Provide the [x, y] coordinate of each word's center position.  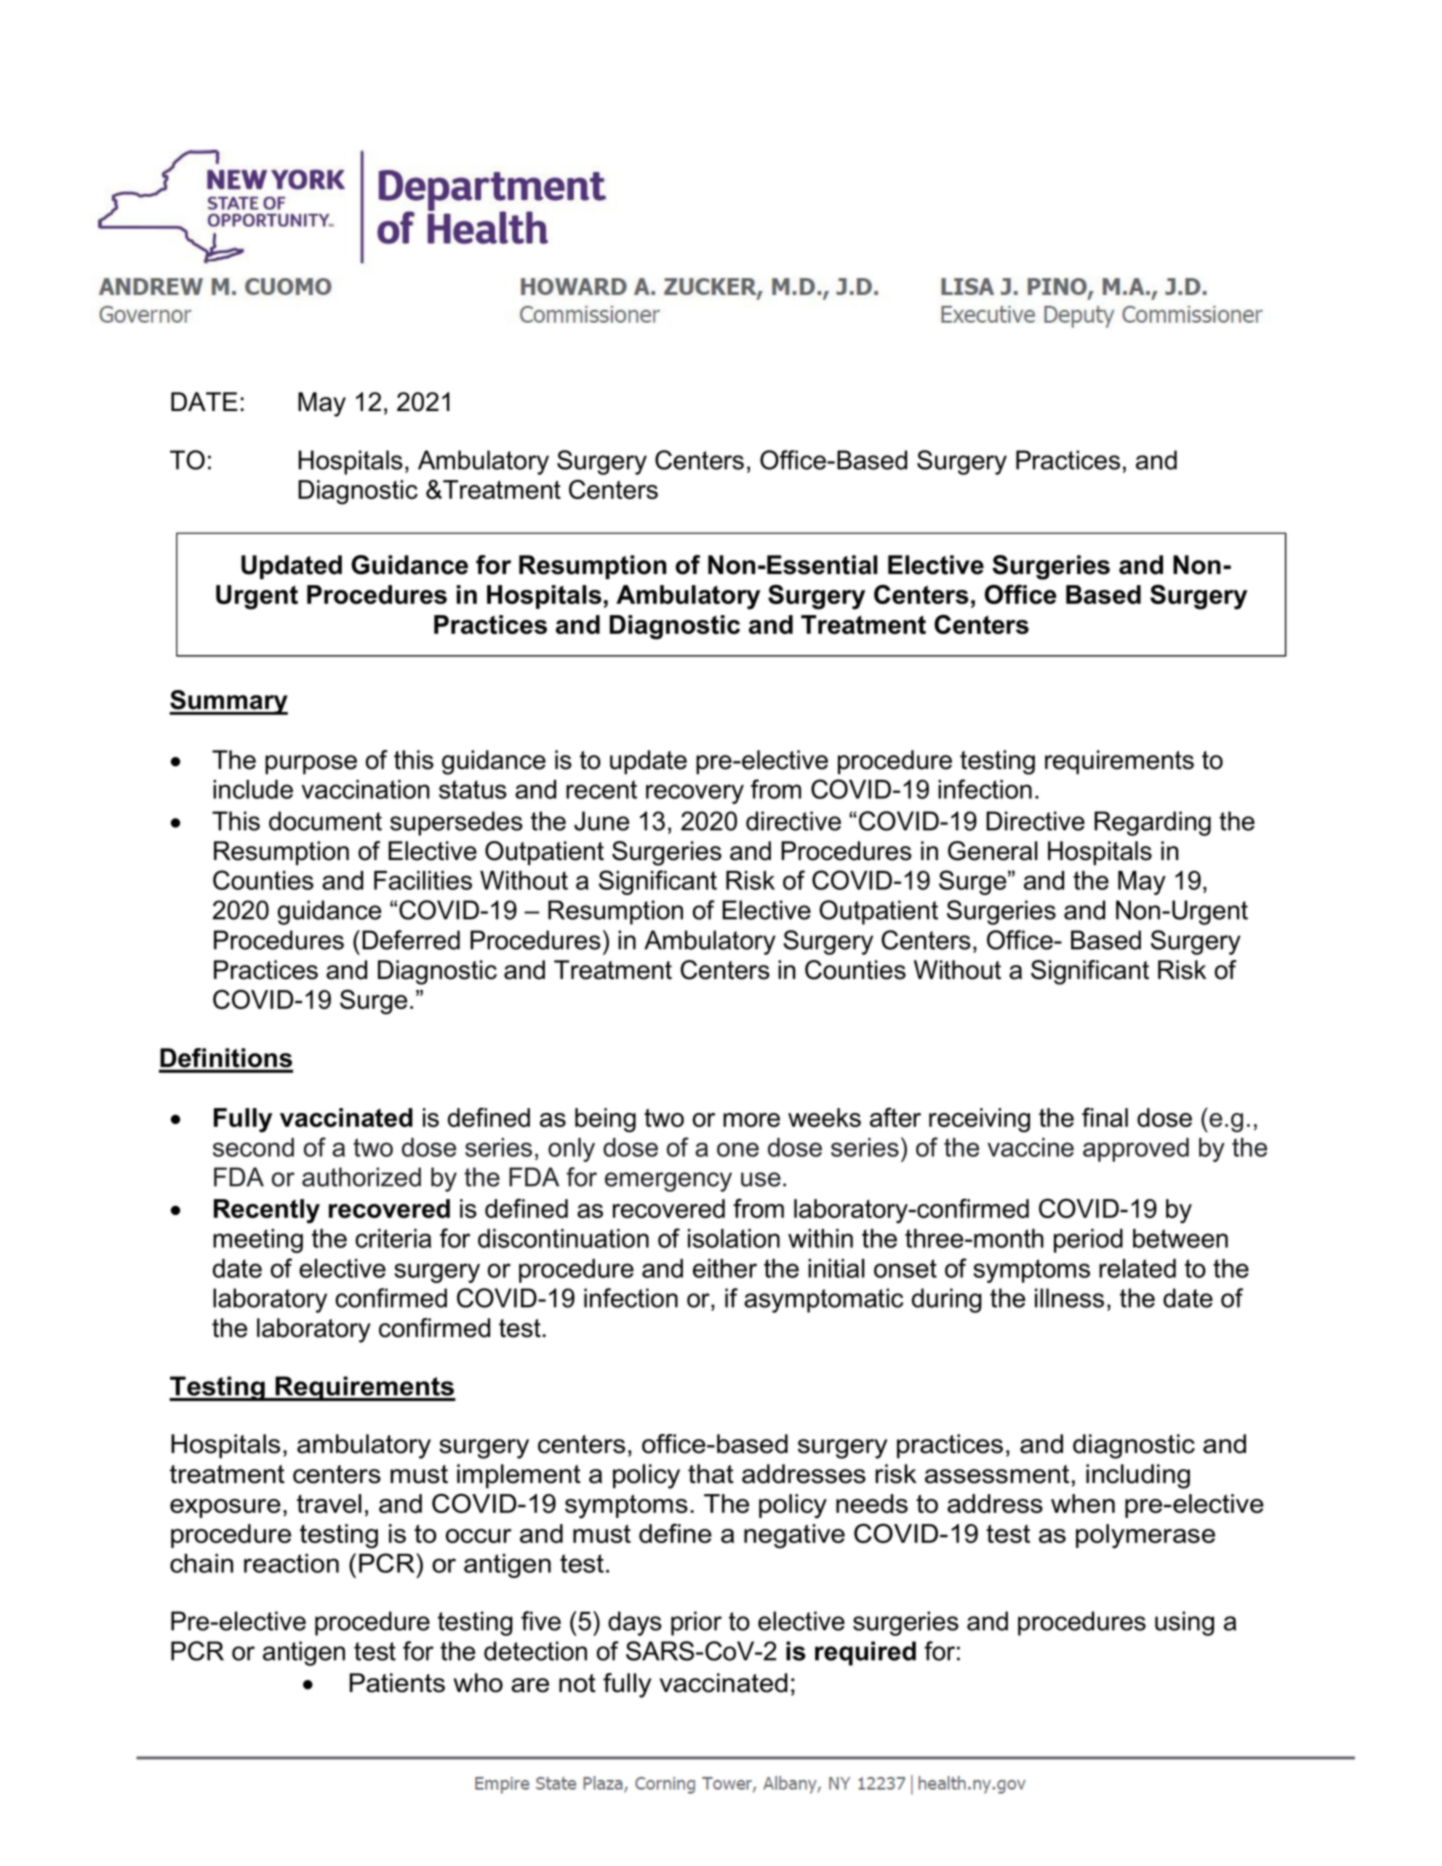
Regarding [1152, 823]
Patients [397, 1683]
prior [696, 1623]
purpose [311, 765]
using [1184, 1623]
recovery [695, 794]
